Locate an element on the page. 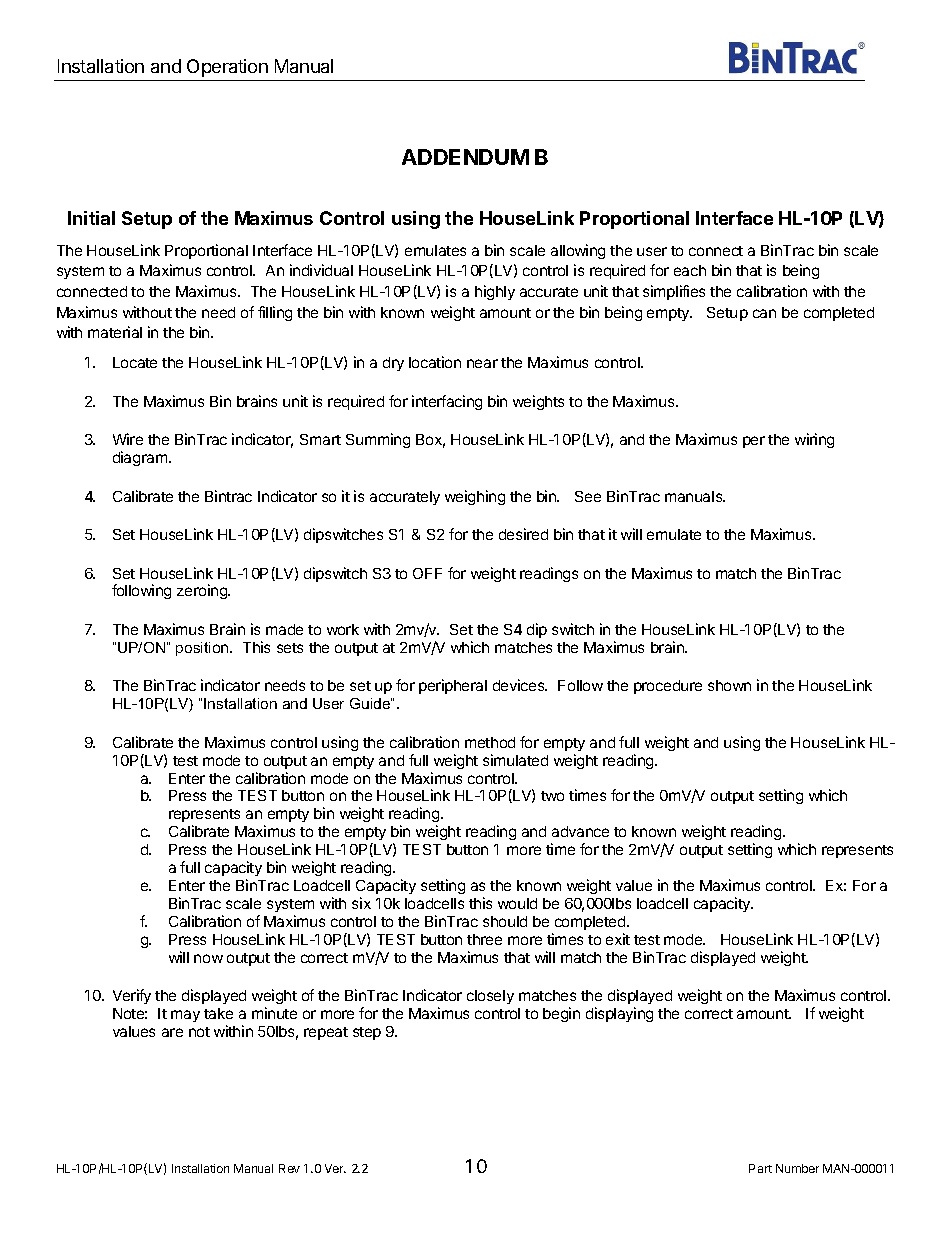  exit is located at coordinates (618, 939).
